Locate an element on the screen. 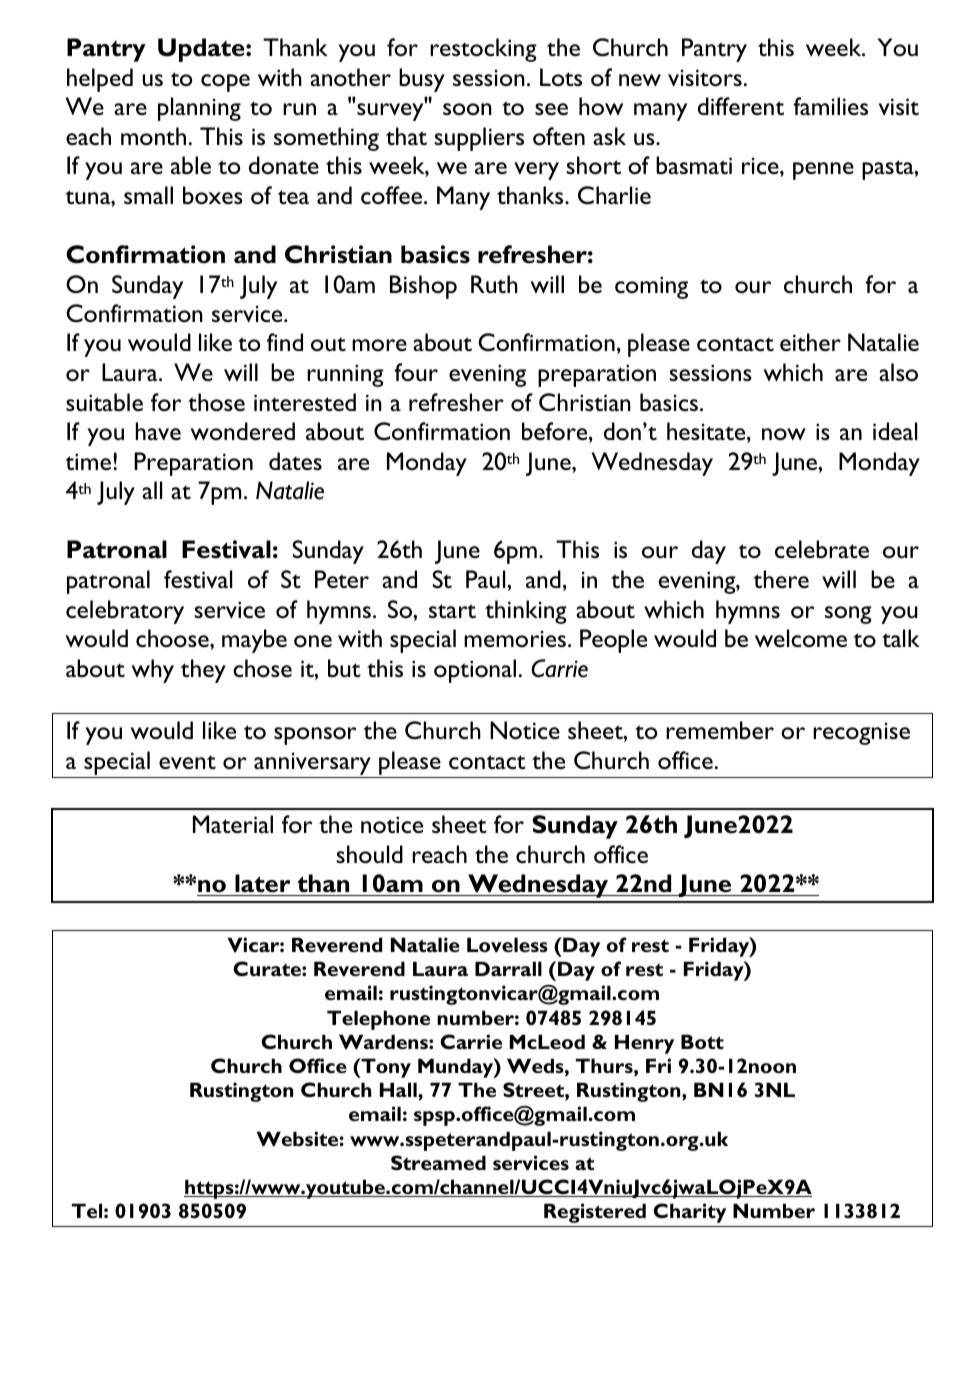 The height and width of the screenshot is (1379, 972). families is located at coordinates (830, 106).
